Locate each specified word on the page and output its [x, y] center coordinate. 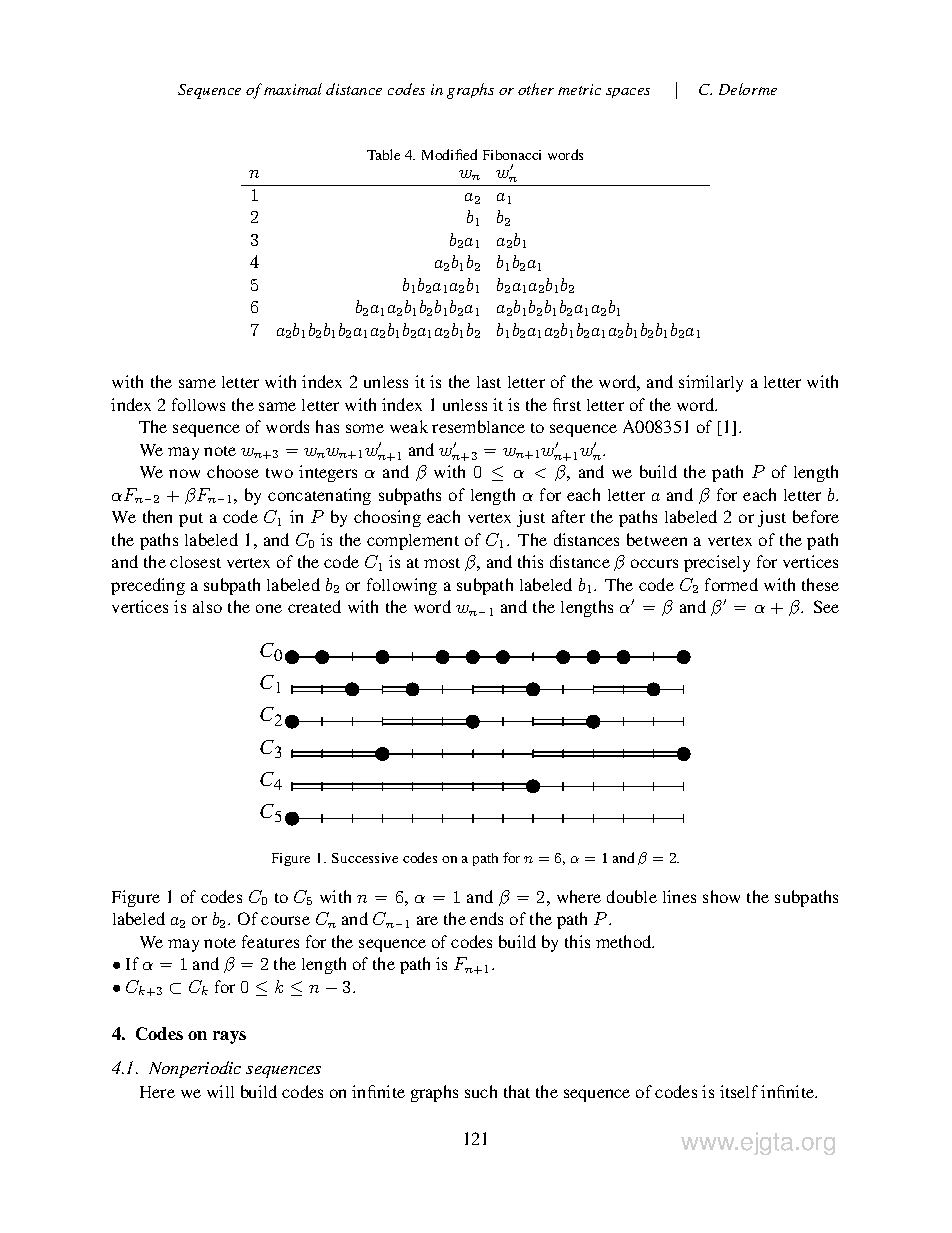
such [481, 1091]
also [207, 607]
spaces [628, 93]
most [442, 563]
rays [229, 1037]
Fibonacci [512, 155]
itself [739, 1091]
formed [731, 584]
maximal [293, 89]
